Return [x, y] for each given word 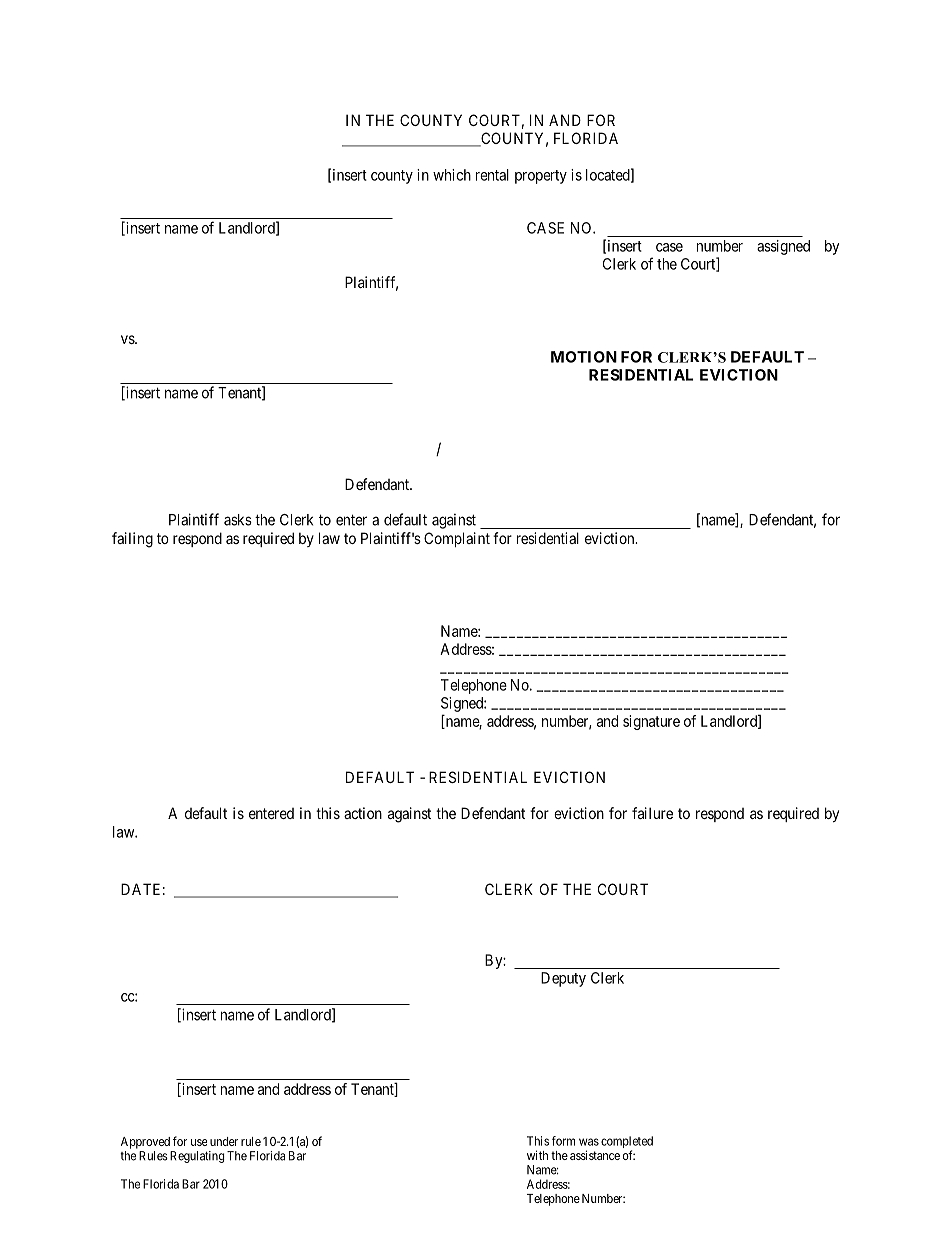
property [541, 177]
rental [492, 175]
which [452, 175]
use [199, 1142]
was [589, 1142]
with [537, 1155]
